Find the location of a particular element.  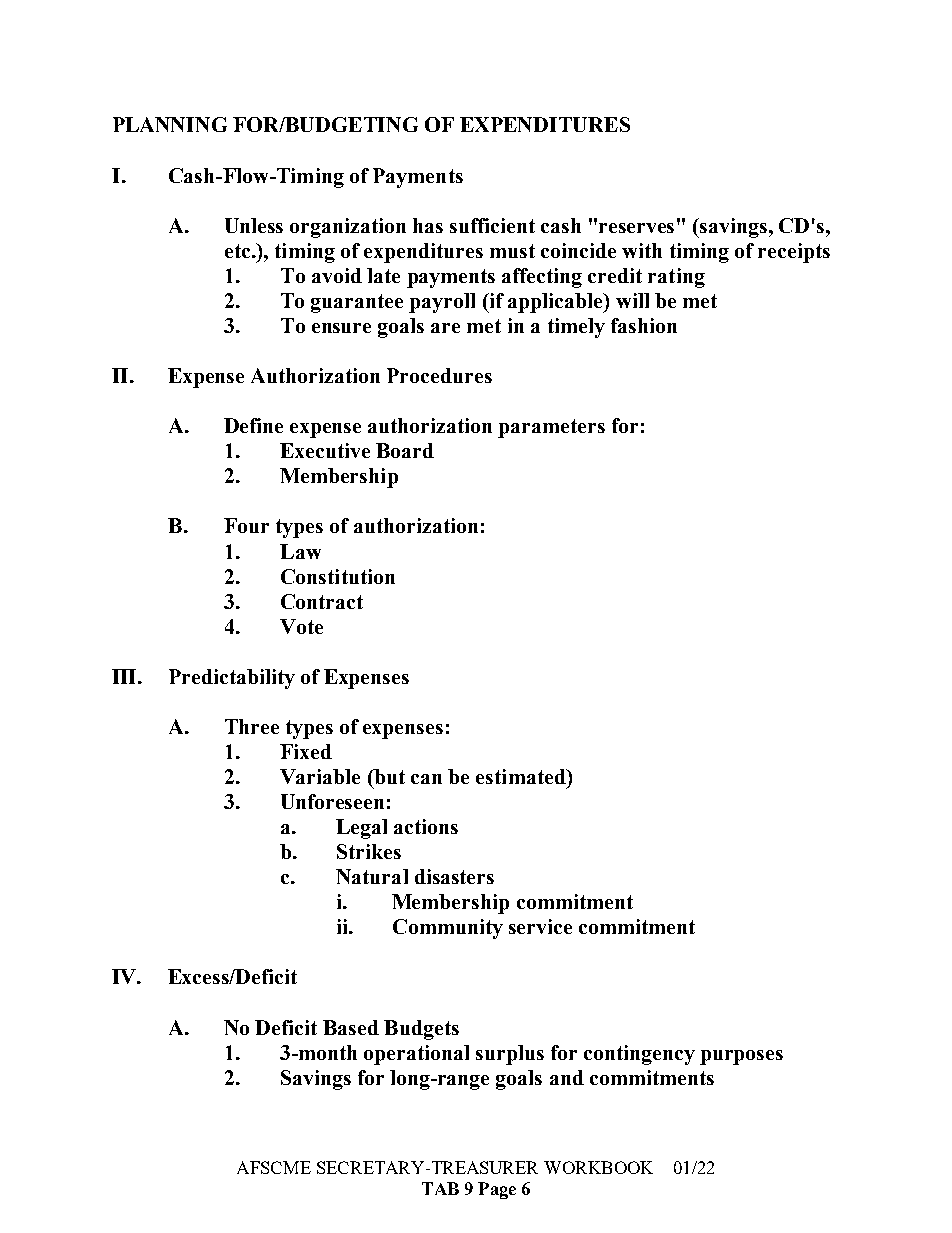

parameters is located at coordinates (551, 428).
